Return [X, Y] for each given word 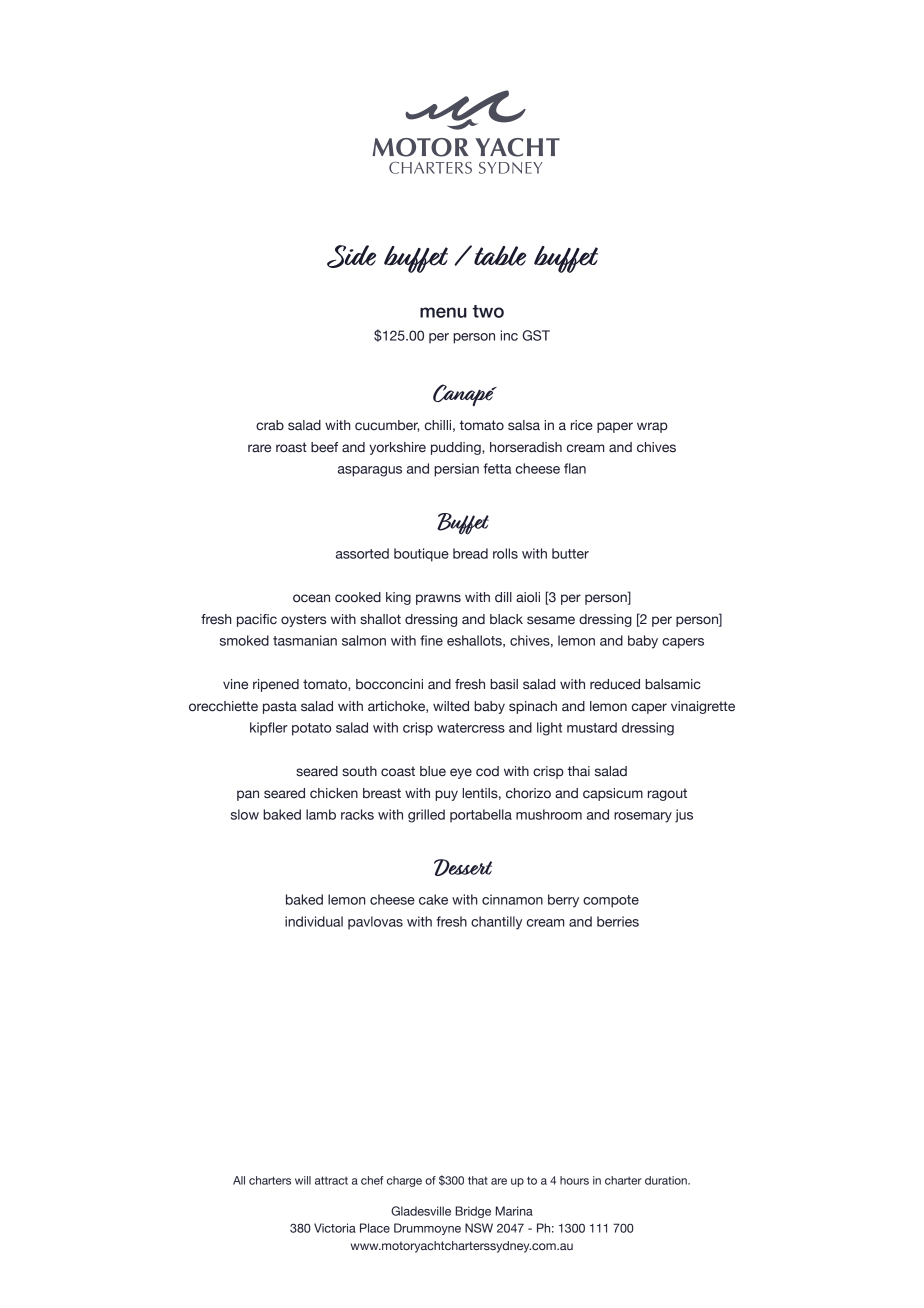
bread [470, 553]
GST [536, 335]
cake [433, 899]
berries [618, 921]
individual [314, 921]
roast [291, 447]
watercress [471, 728]
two [488, 311]
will [303, 1180]
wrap [652, 427]
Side [351, 256]
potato [311, 729]
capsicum [613, 794]
